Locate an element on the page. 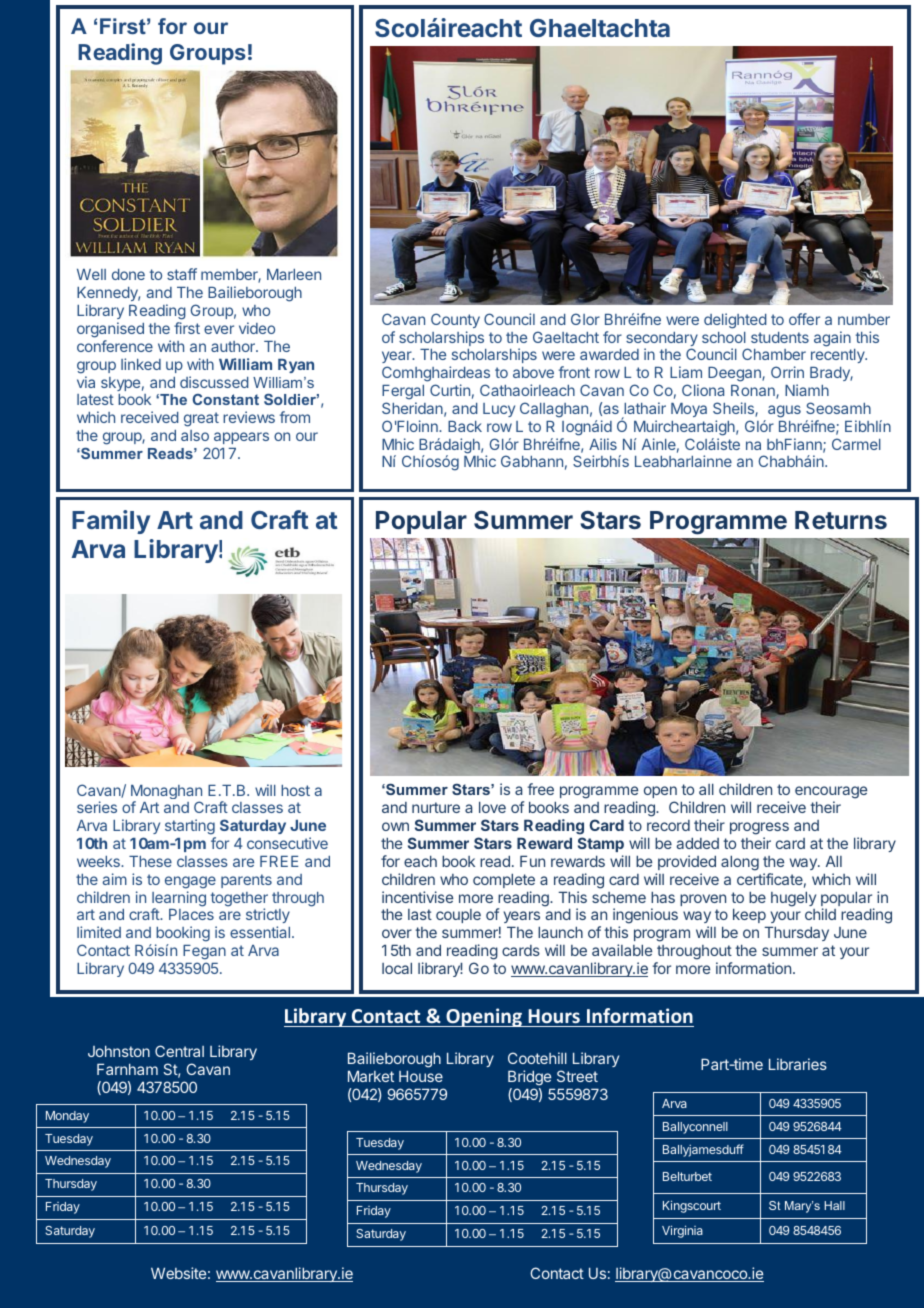  Monday is located at coordinates (67, 1117).
